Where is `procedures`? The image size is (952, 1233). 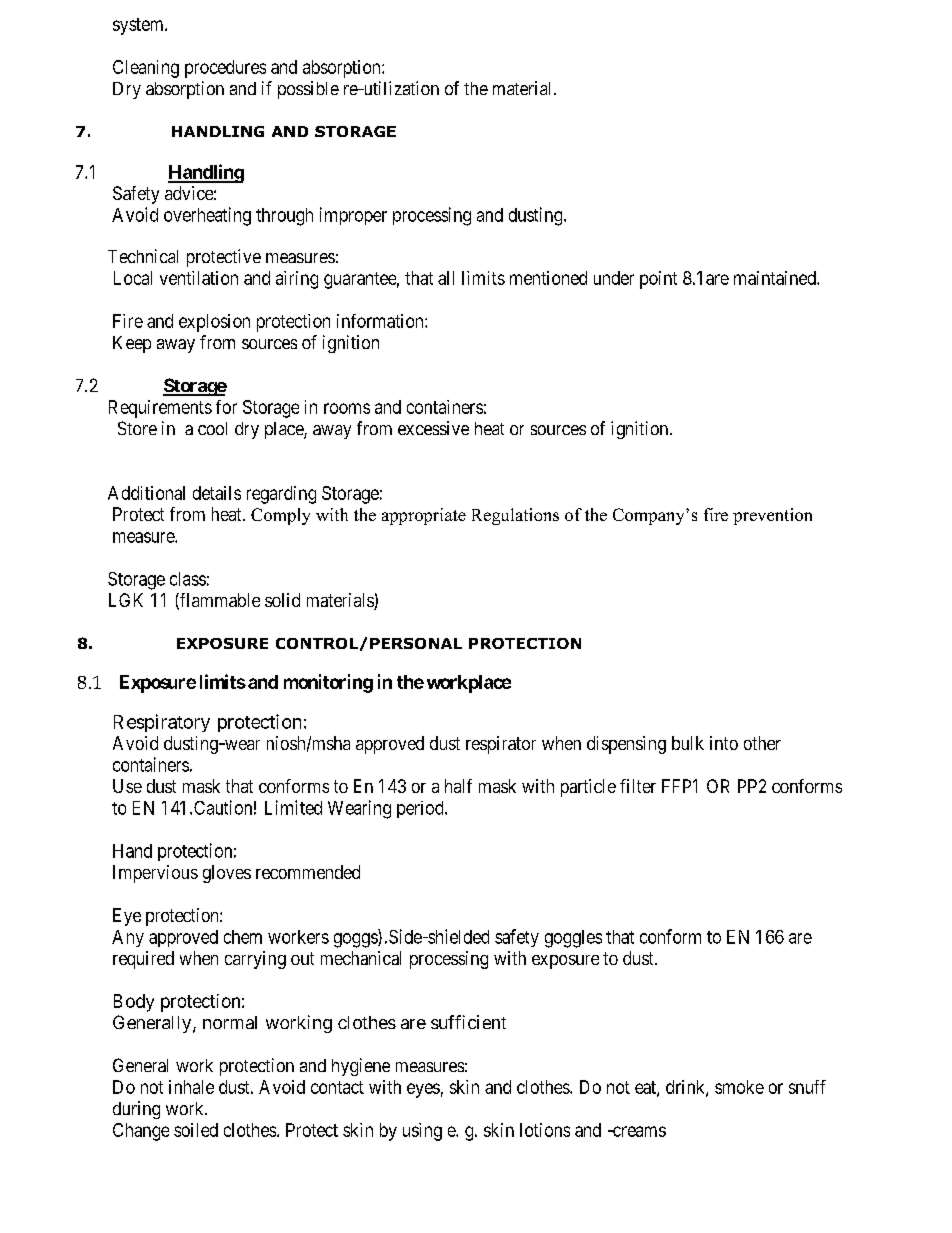 procedures is located at coordinates (225, 69).
